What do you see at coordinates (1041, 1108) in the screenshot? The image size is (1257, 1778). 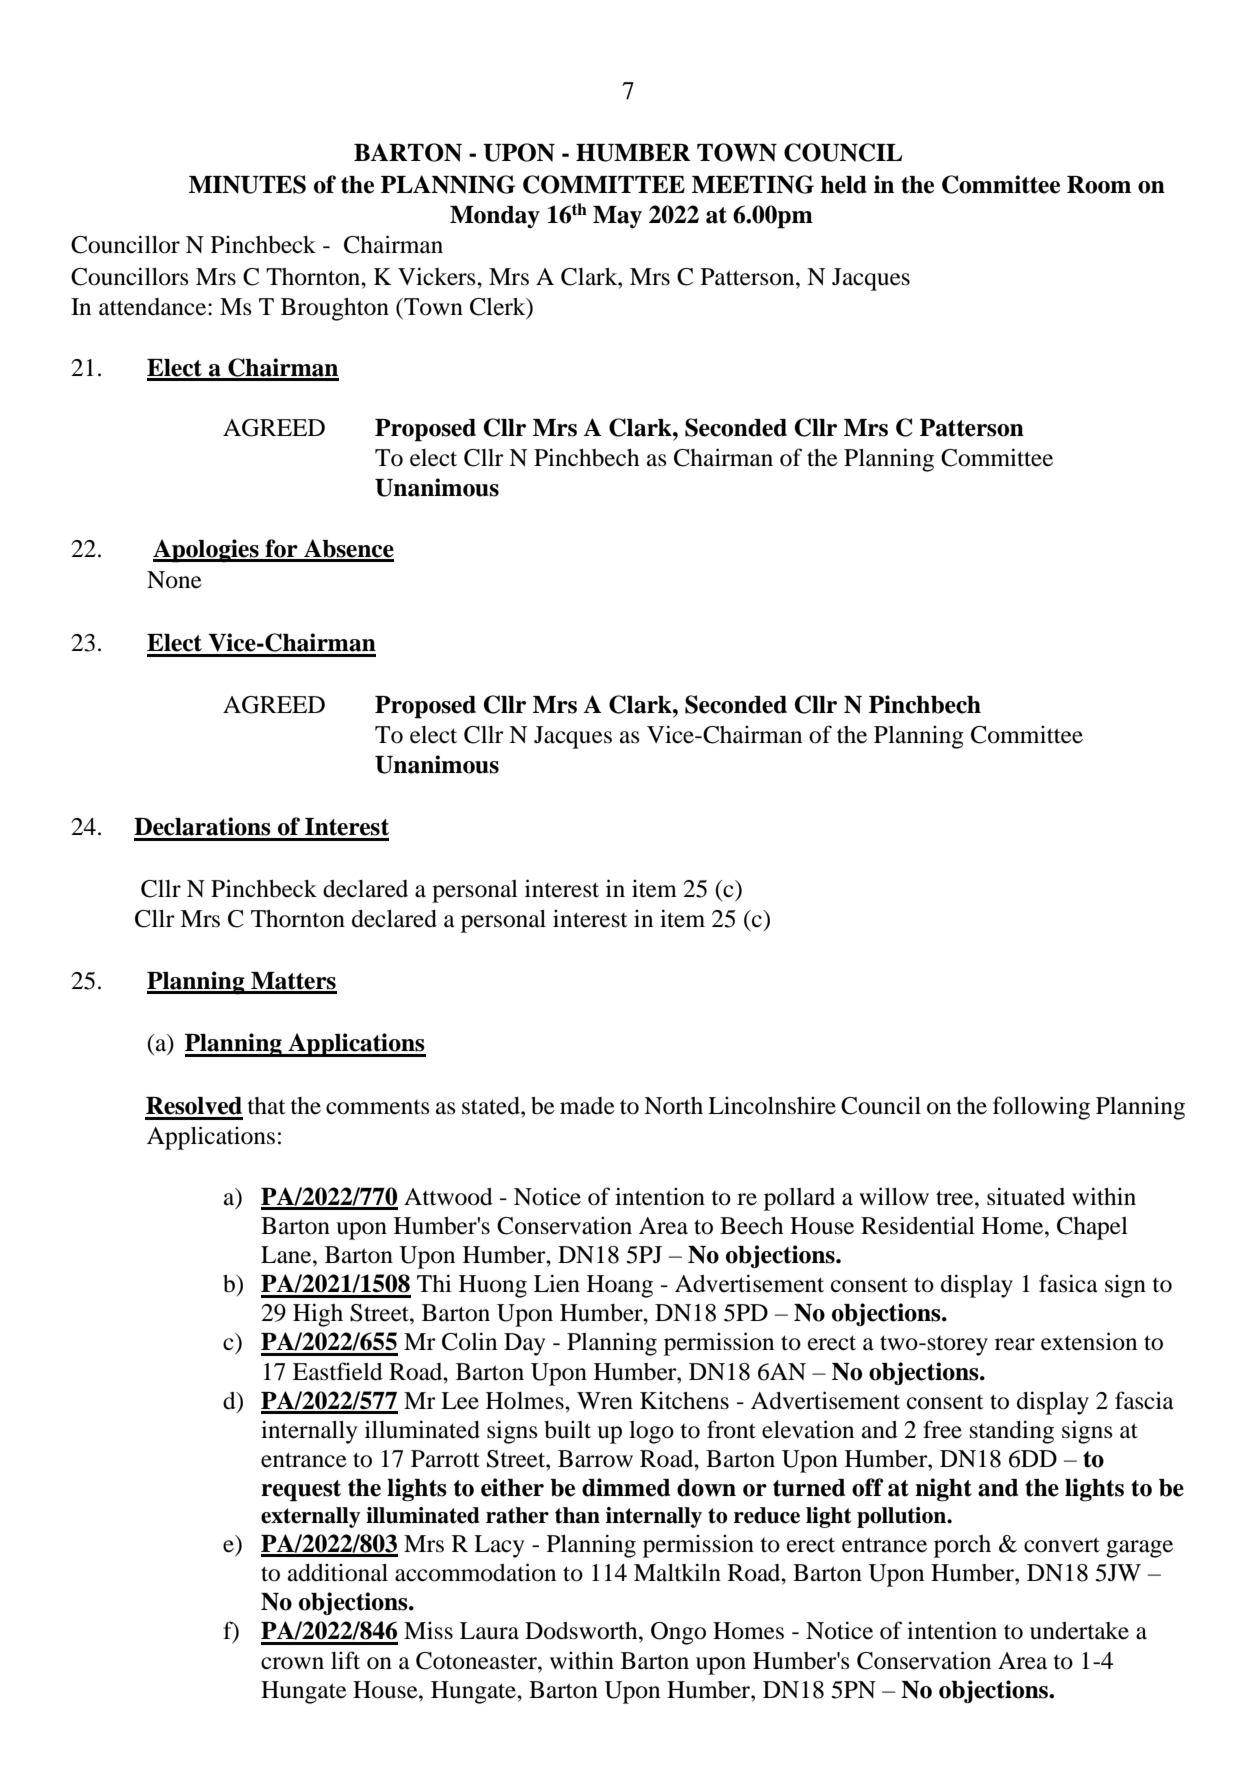 I see `following` at bounding box center [1041, 1108].
